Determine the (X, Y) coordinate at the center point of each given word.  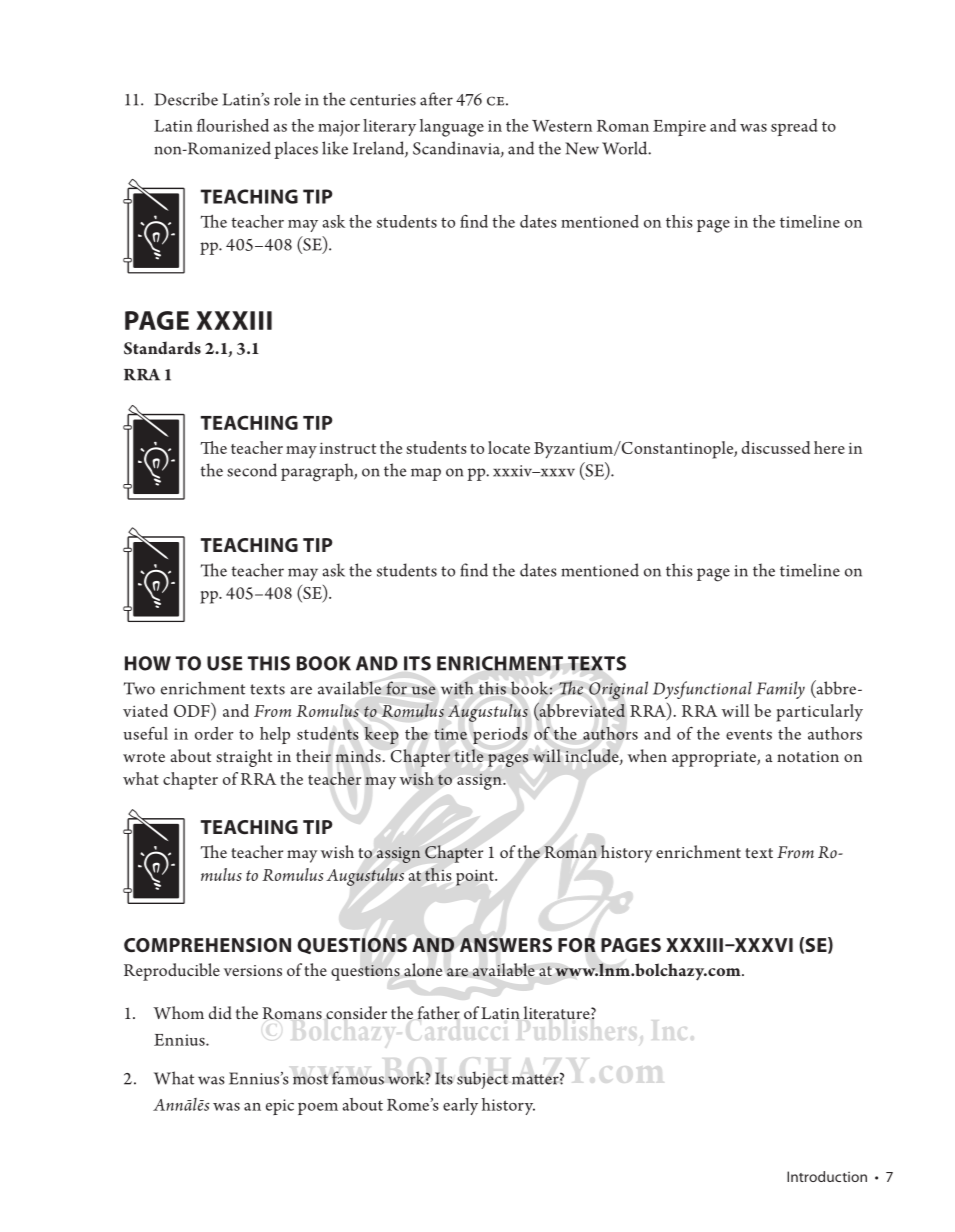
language (452, 128)
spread (794, 127)
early (460, 1106)
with (457, 688)
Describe (186, 99)
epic (280, 1107)
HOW (148, 663)
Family (780, 690)
